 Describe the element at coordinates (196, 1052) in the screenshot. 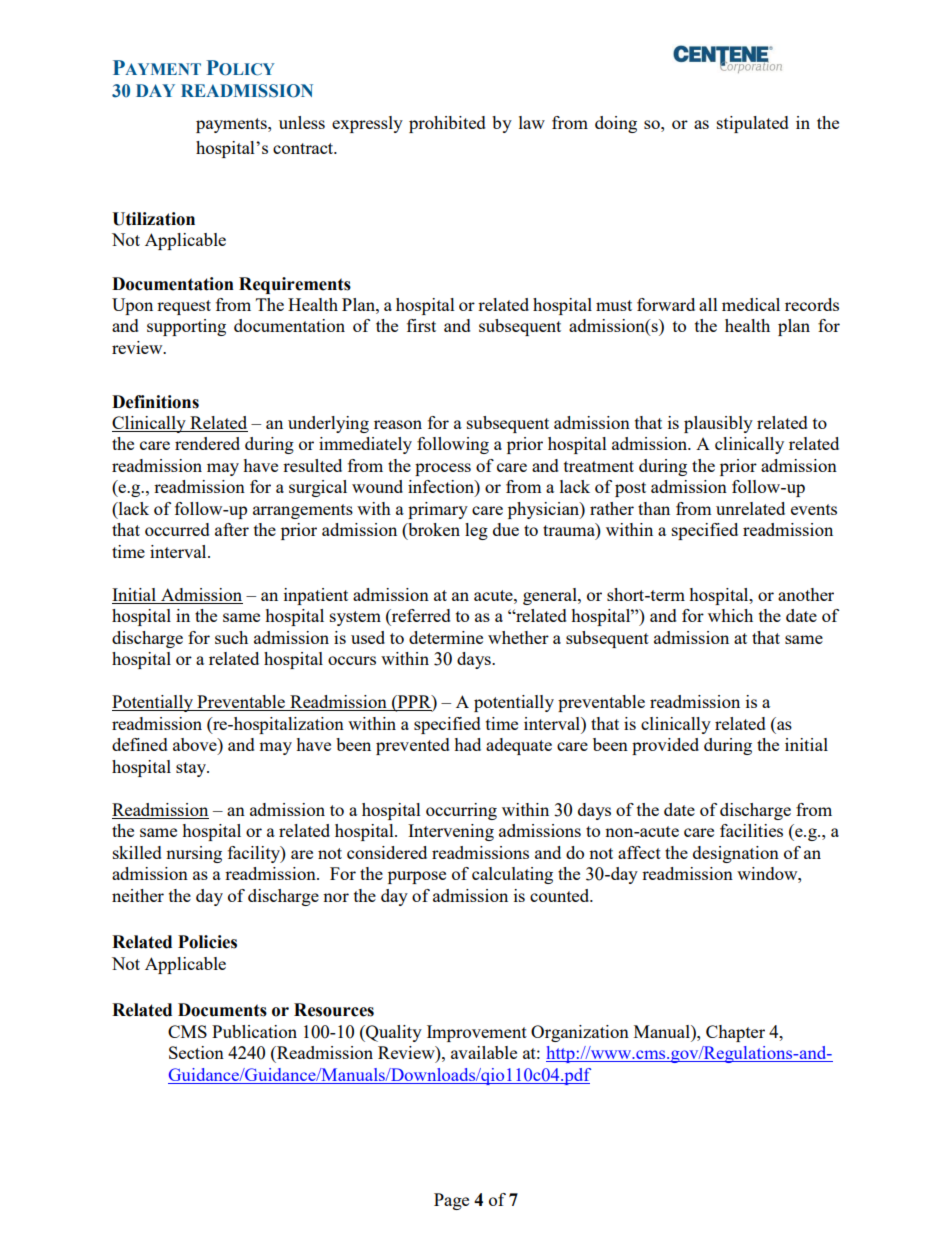

I see `Section` at that location.
